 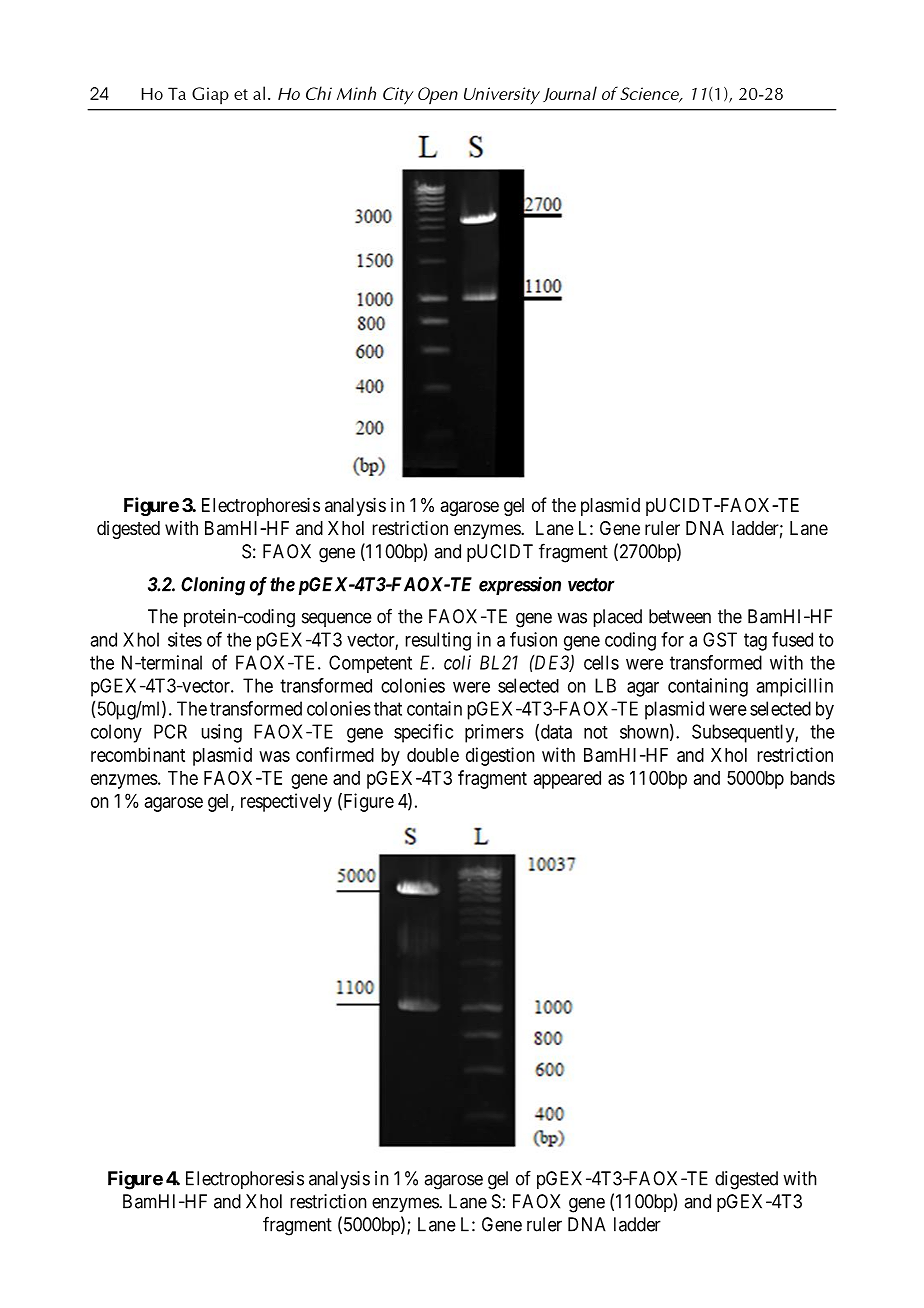 I want to click on bands, so click(x=813, y=778).
